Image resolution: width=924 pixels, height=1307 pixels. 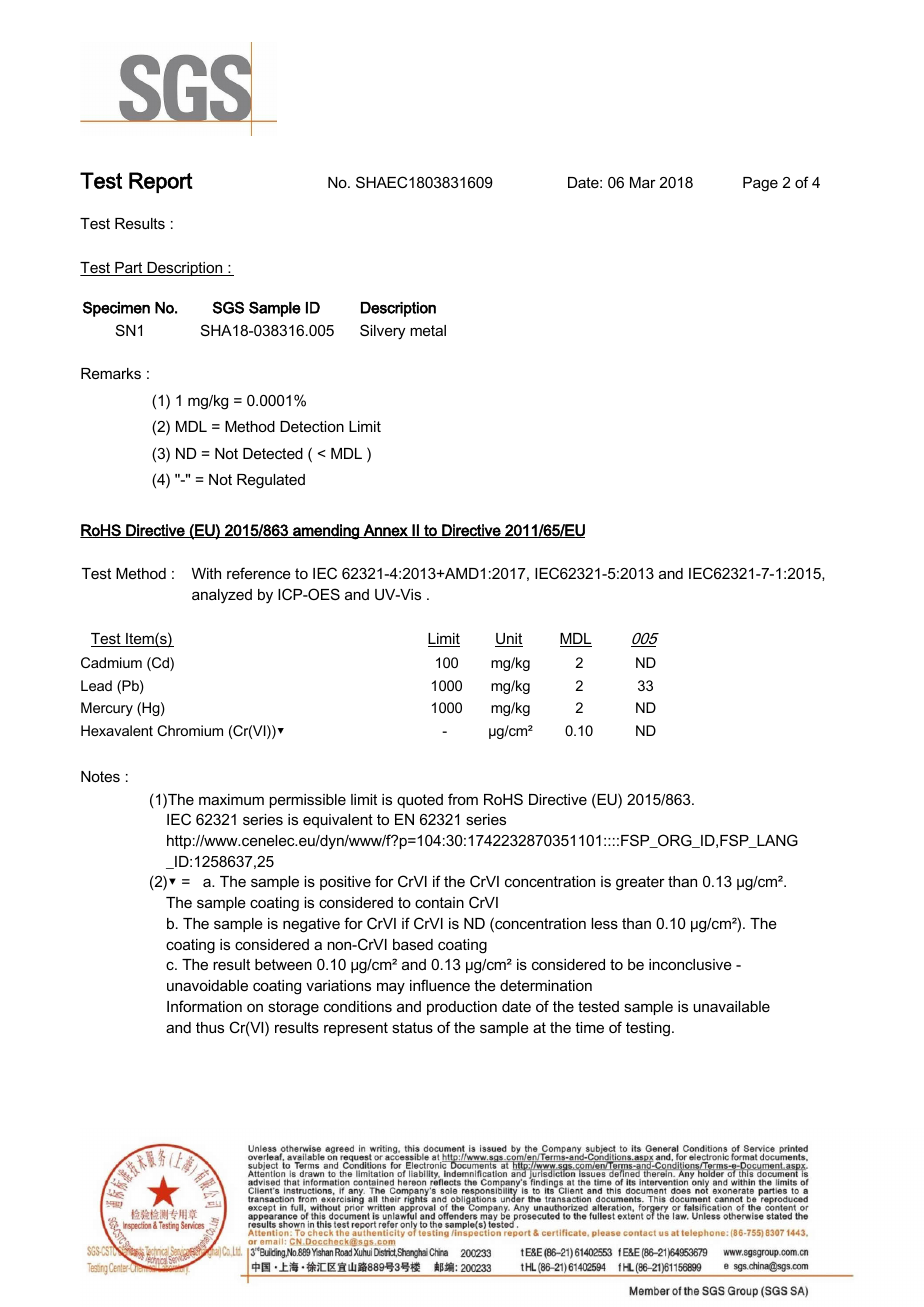 I want to click on Annex, so click(x=386, y=531).
